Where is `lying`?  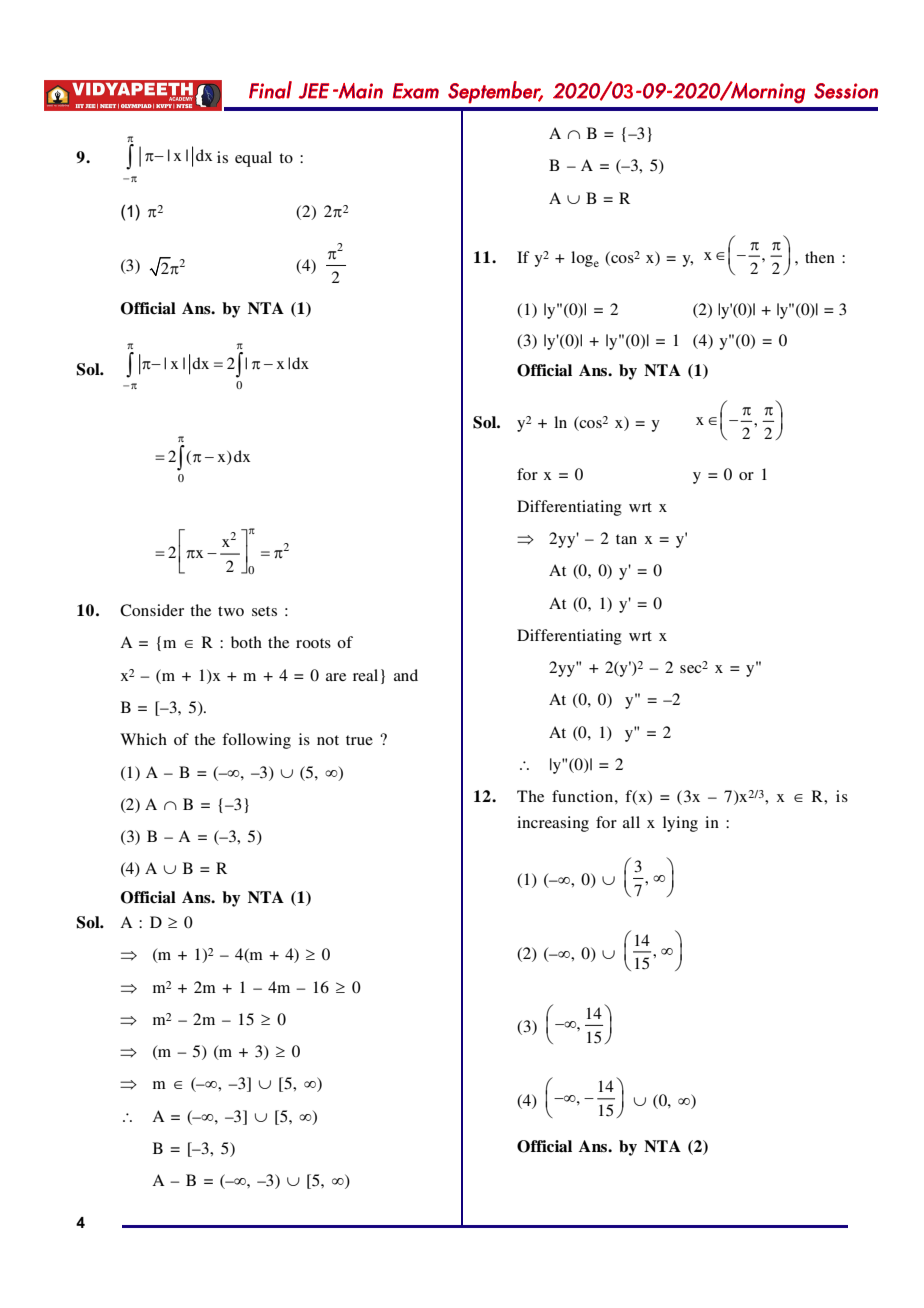 lying is located at coordinates (680, 824).
